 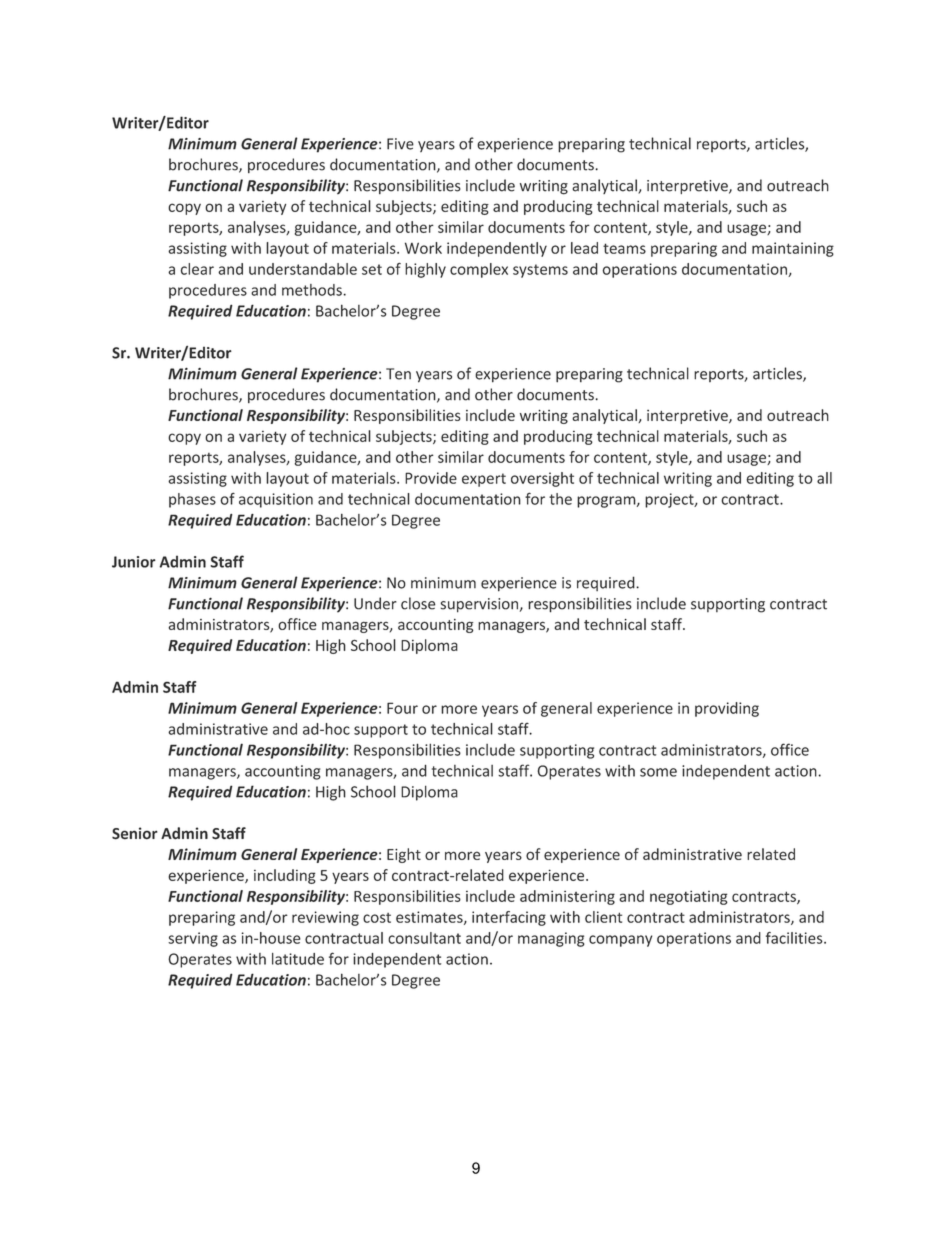 I want to click on all, so click(x=824, y=478).
